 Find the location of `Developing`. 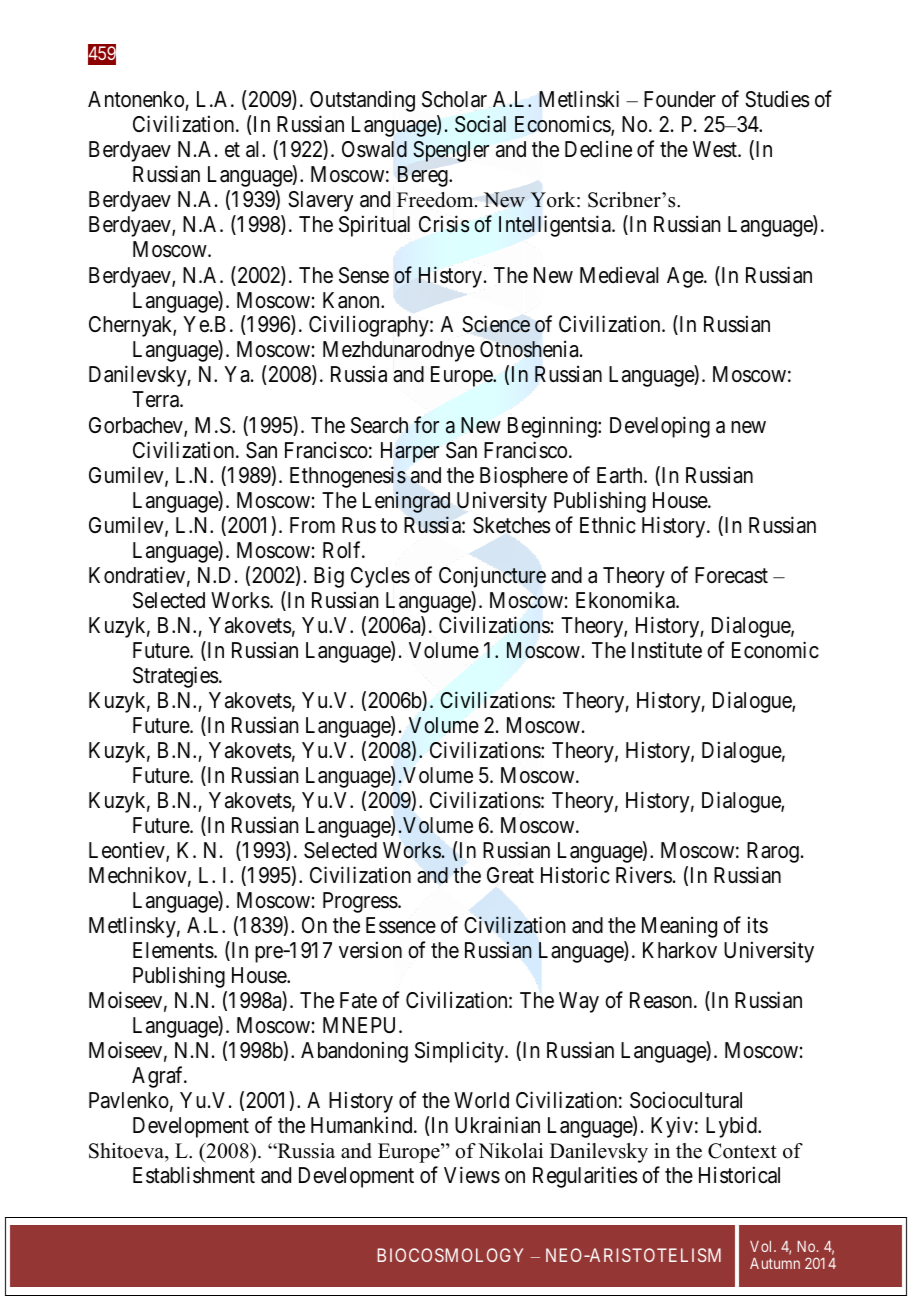

Developing is located at coordinates (660, 427).
